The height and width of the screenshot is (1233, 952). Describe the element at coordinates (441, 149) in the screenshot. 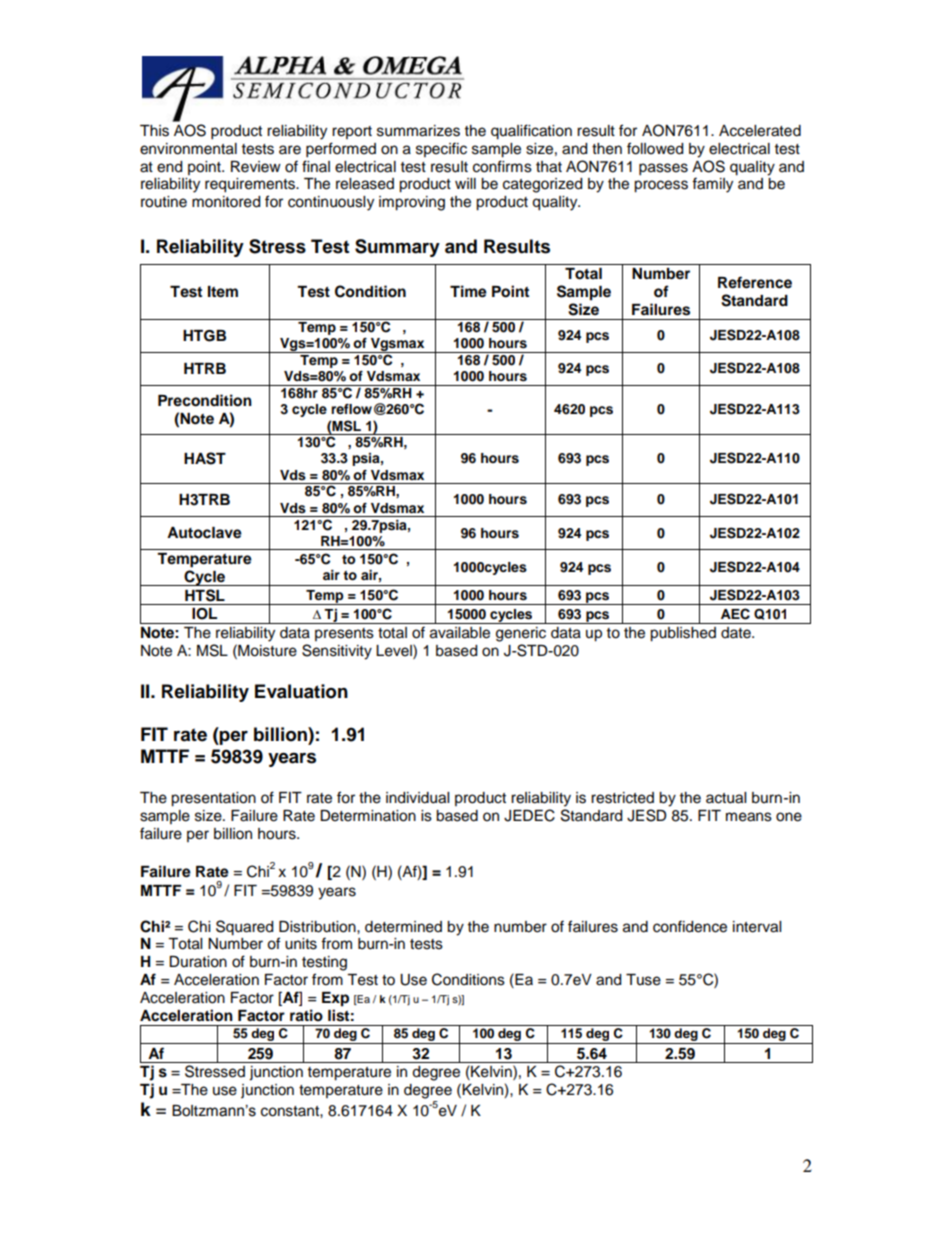

I see `specific` at that location.
